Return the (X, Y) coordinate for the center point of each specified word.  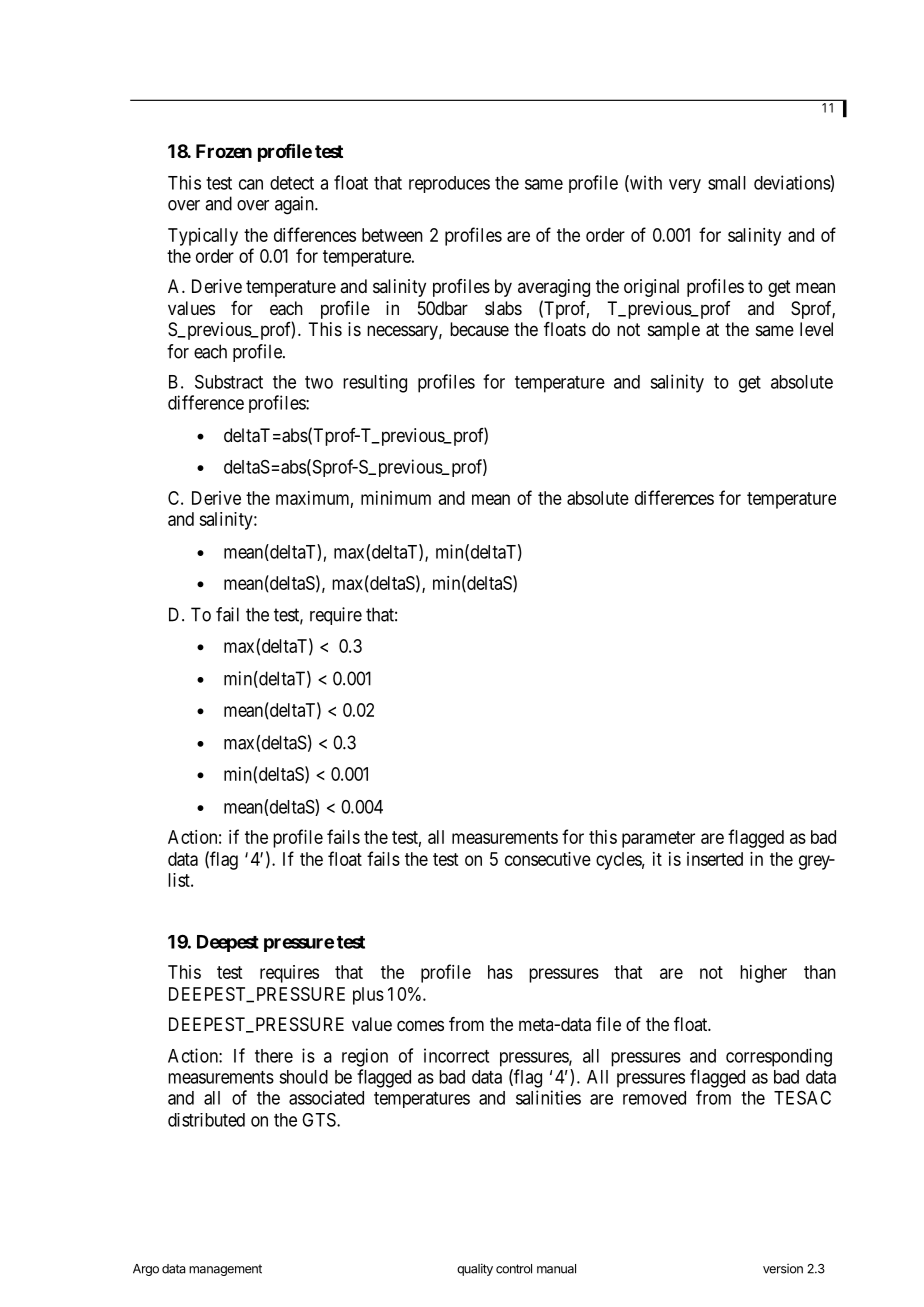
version (783, 1269)
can (251, 184)
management (225, 1270)
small (727, 183)
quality (475, 1269)
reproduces (449, 184)
